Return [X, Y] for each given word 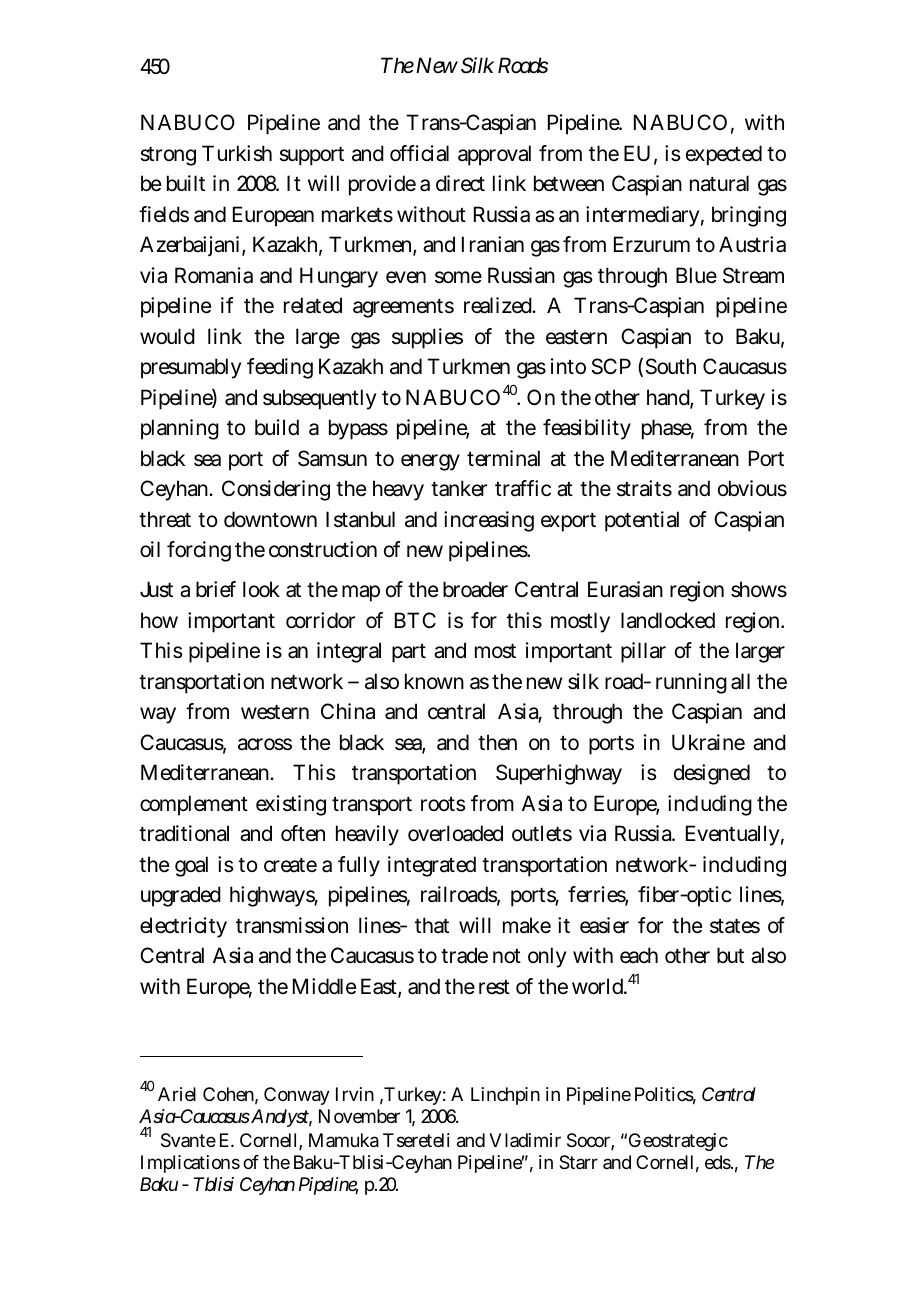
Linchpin [505, 1096]
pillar [643, 652]
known [434, 681]
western [275, 712]
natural [719, 183]
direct [460, 183]
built [186, 183]
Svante [188, 1140]
